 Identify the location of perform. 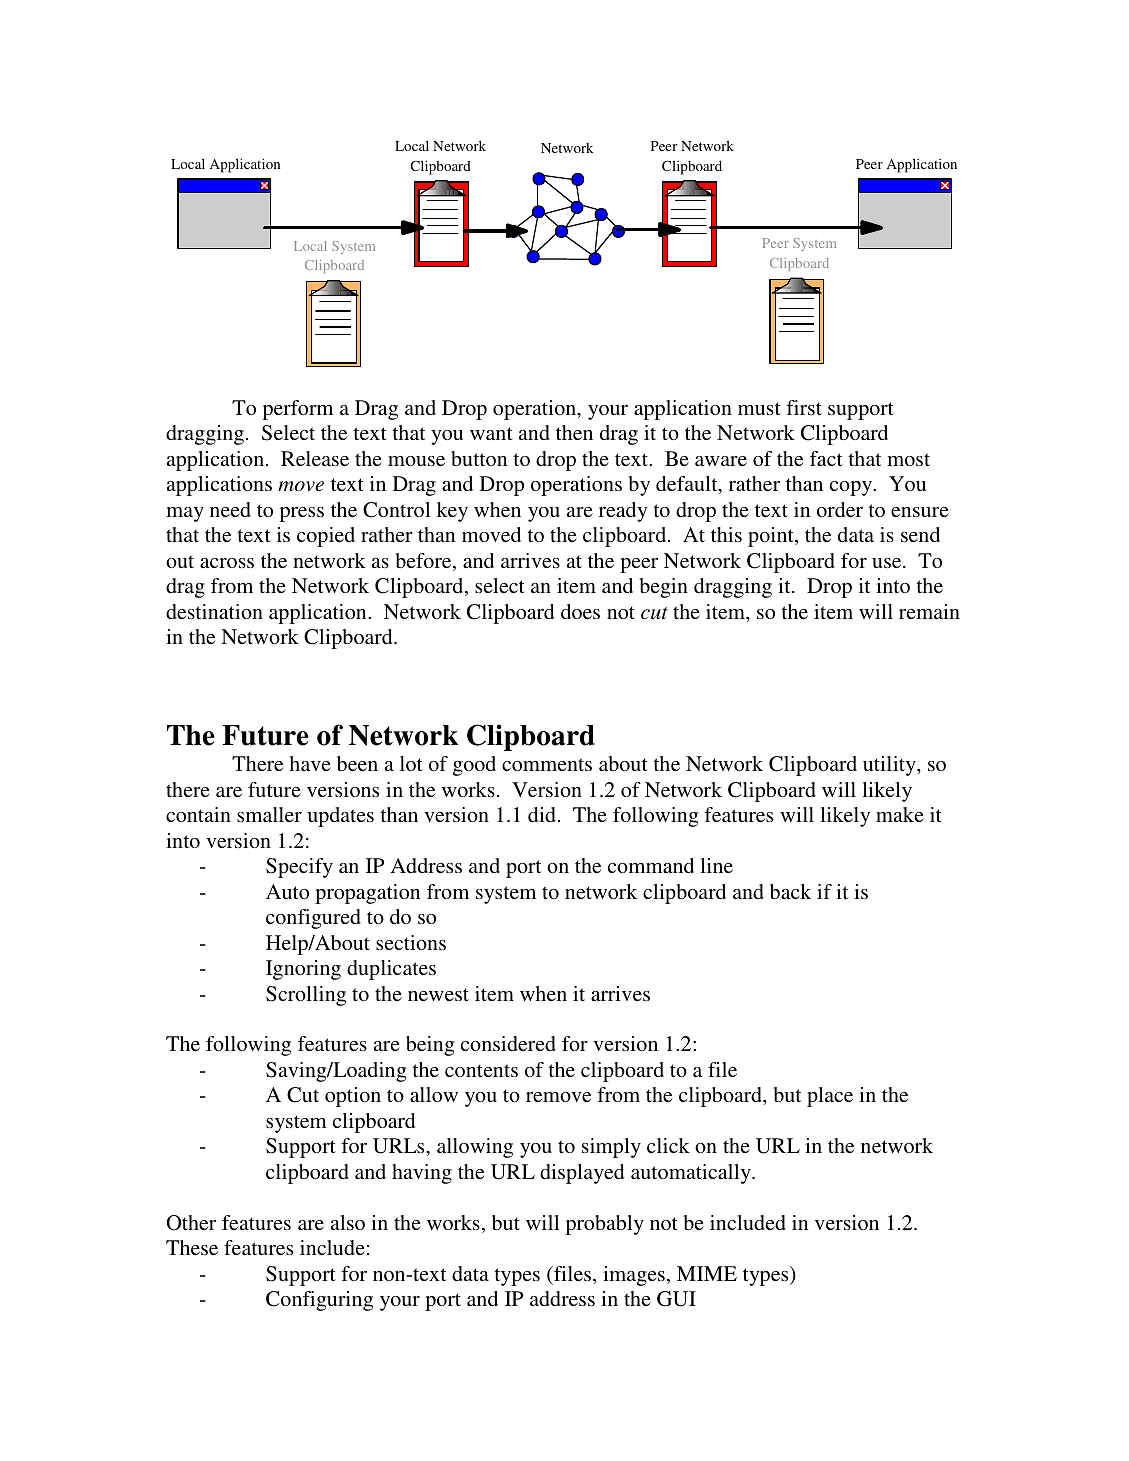
(298, 410).
